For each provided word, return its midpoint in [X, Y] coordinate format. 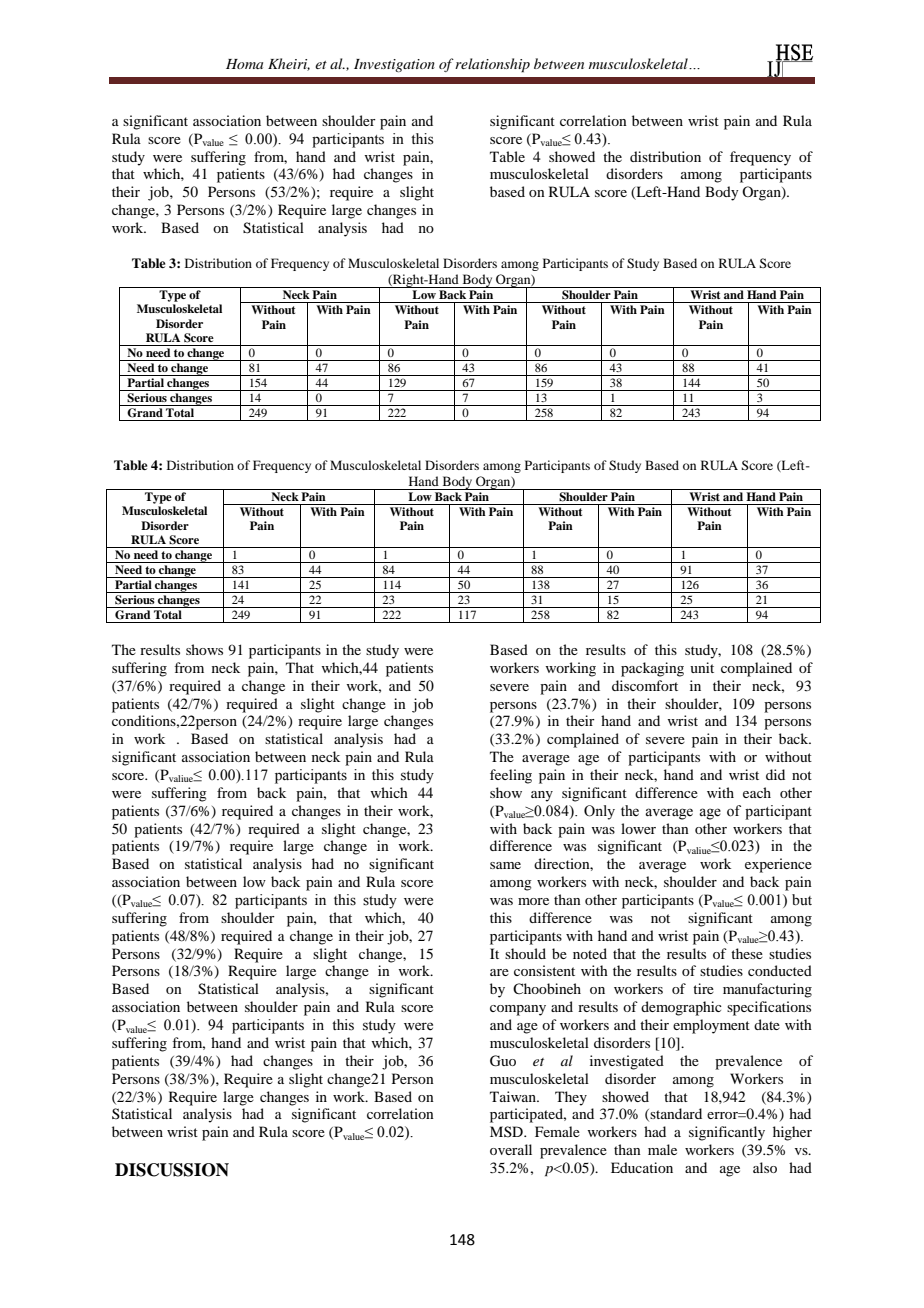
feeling [511, 776]
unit [702, 667]
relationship [492, 65]
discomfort [645, 685]
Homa [244, 64]
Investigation [394, 65]
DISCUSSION [172, 1170]
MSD [507, 1131]
